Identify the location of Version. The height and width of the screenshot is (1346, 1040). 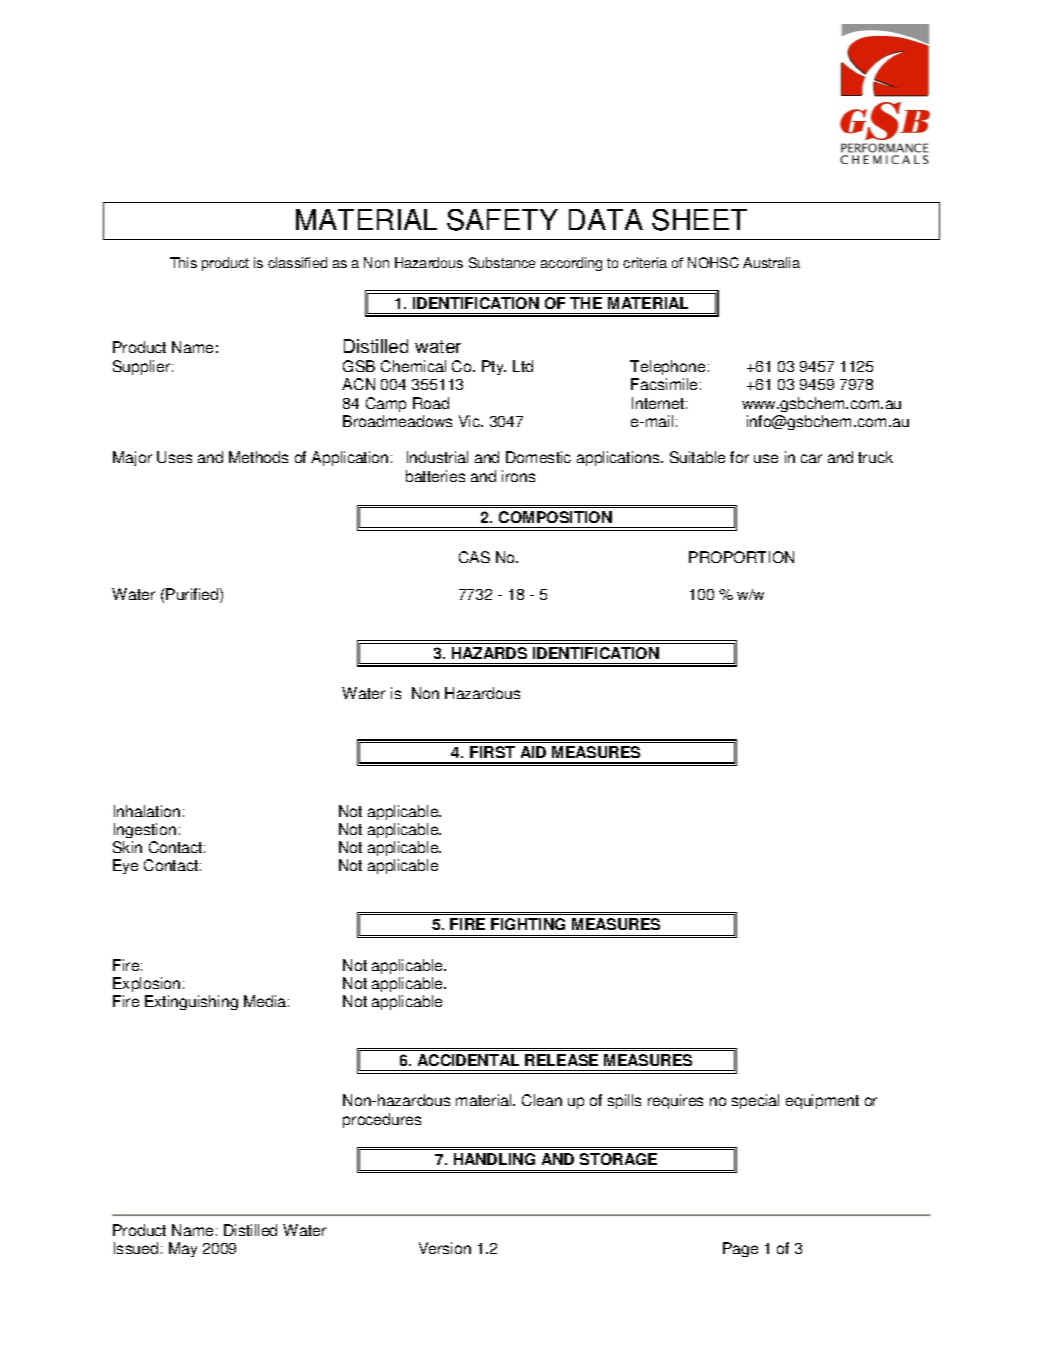
(445, 1248).
